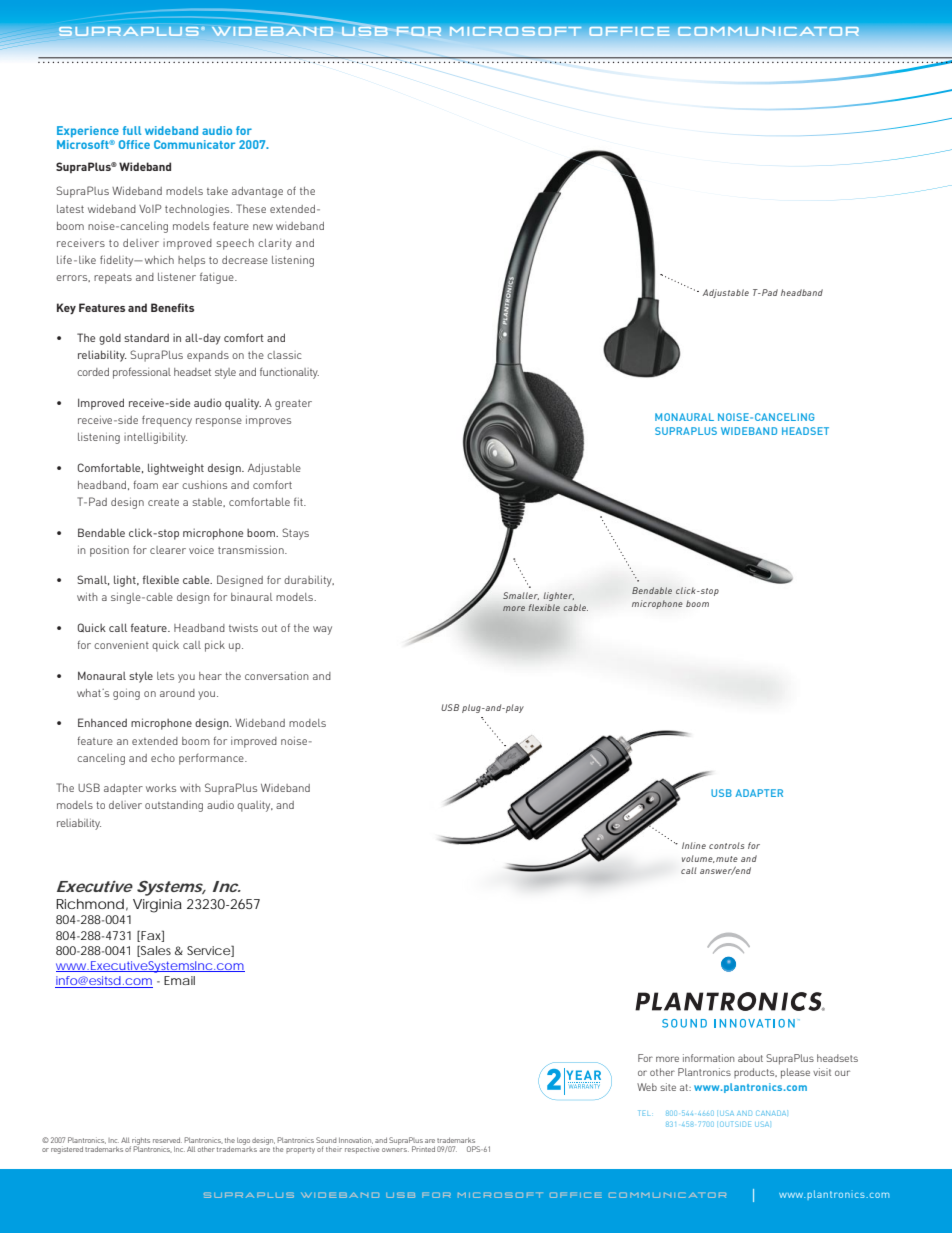 This screenshot has height=1233, width=952. What do you see at coordinates (726, 845) in the screenshot?
I see `controls` at bounding box center [726, 845].
